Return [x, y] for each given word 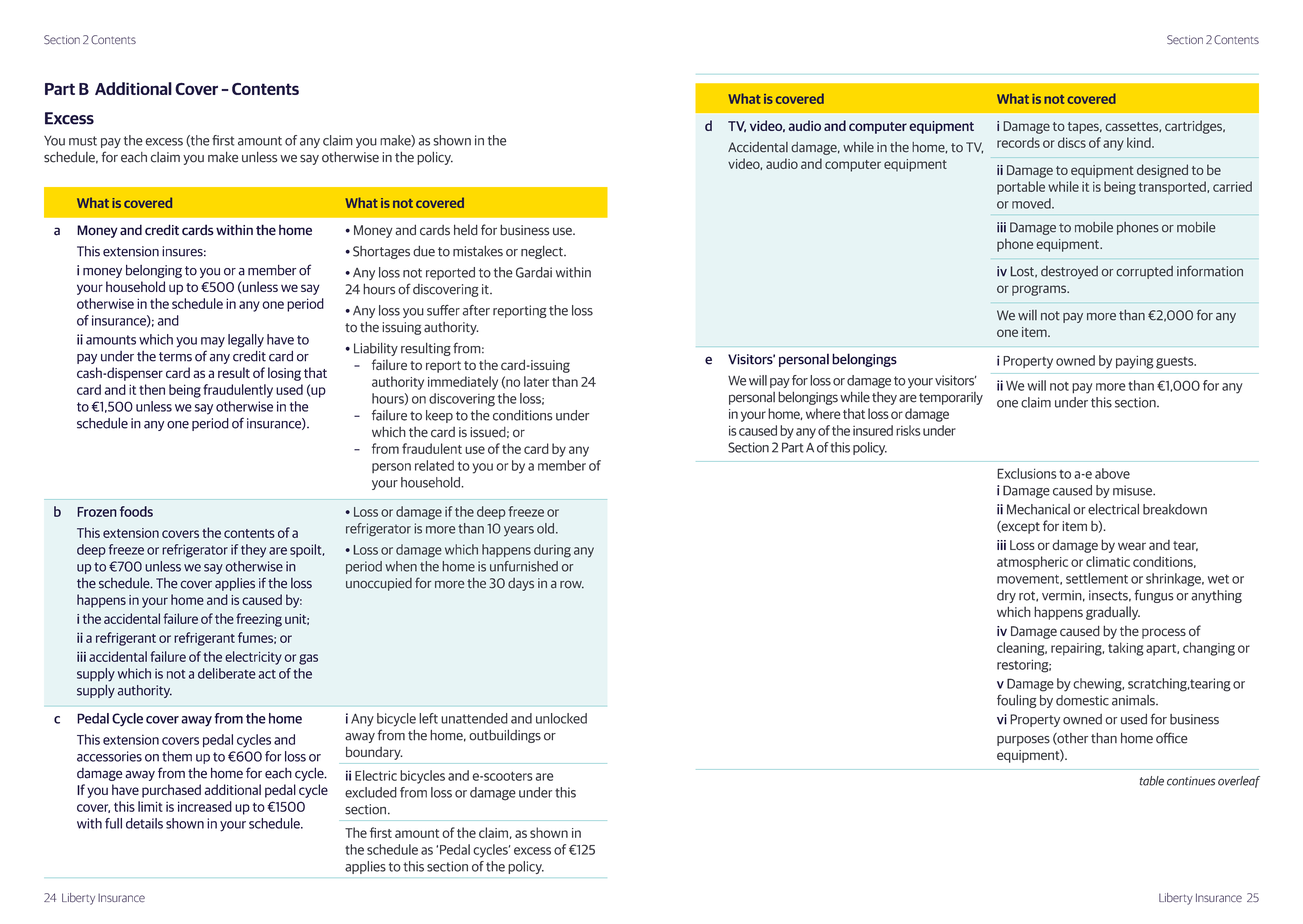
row [572, 584]
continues [1191, 781]
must [83, 141]
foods [136, 511]
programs [1040, 290]
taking [1126, 649]
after [476, 310]
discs [1072, 142]
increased [205, 806]
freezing [259, 620]
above [1112, 473]
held [466, 230]
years [519, 531]
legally [246, 341]
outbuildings [505, 736]
